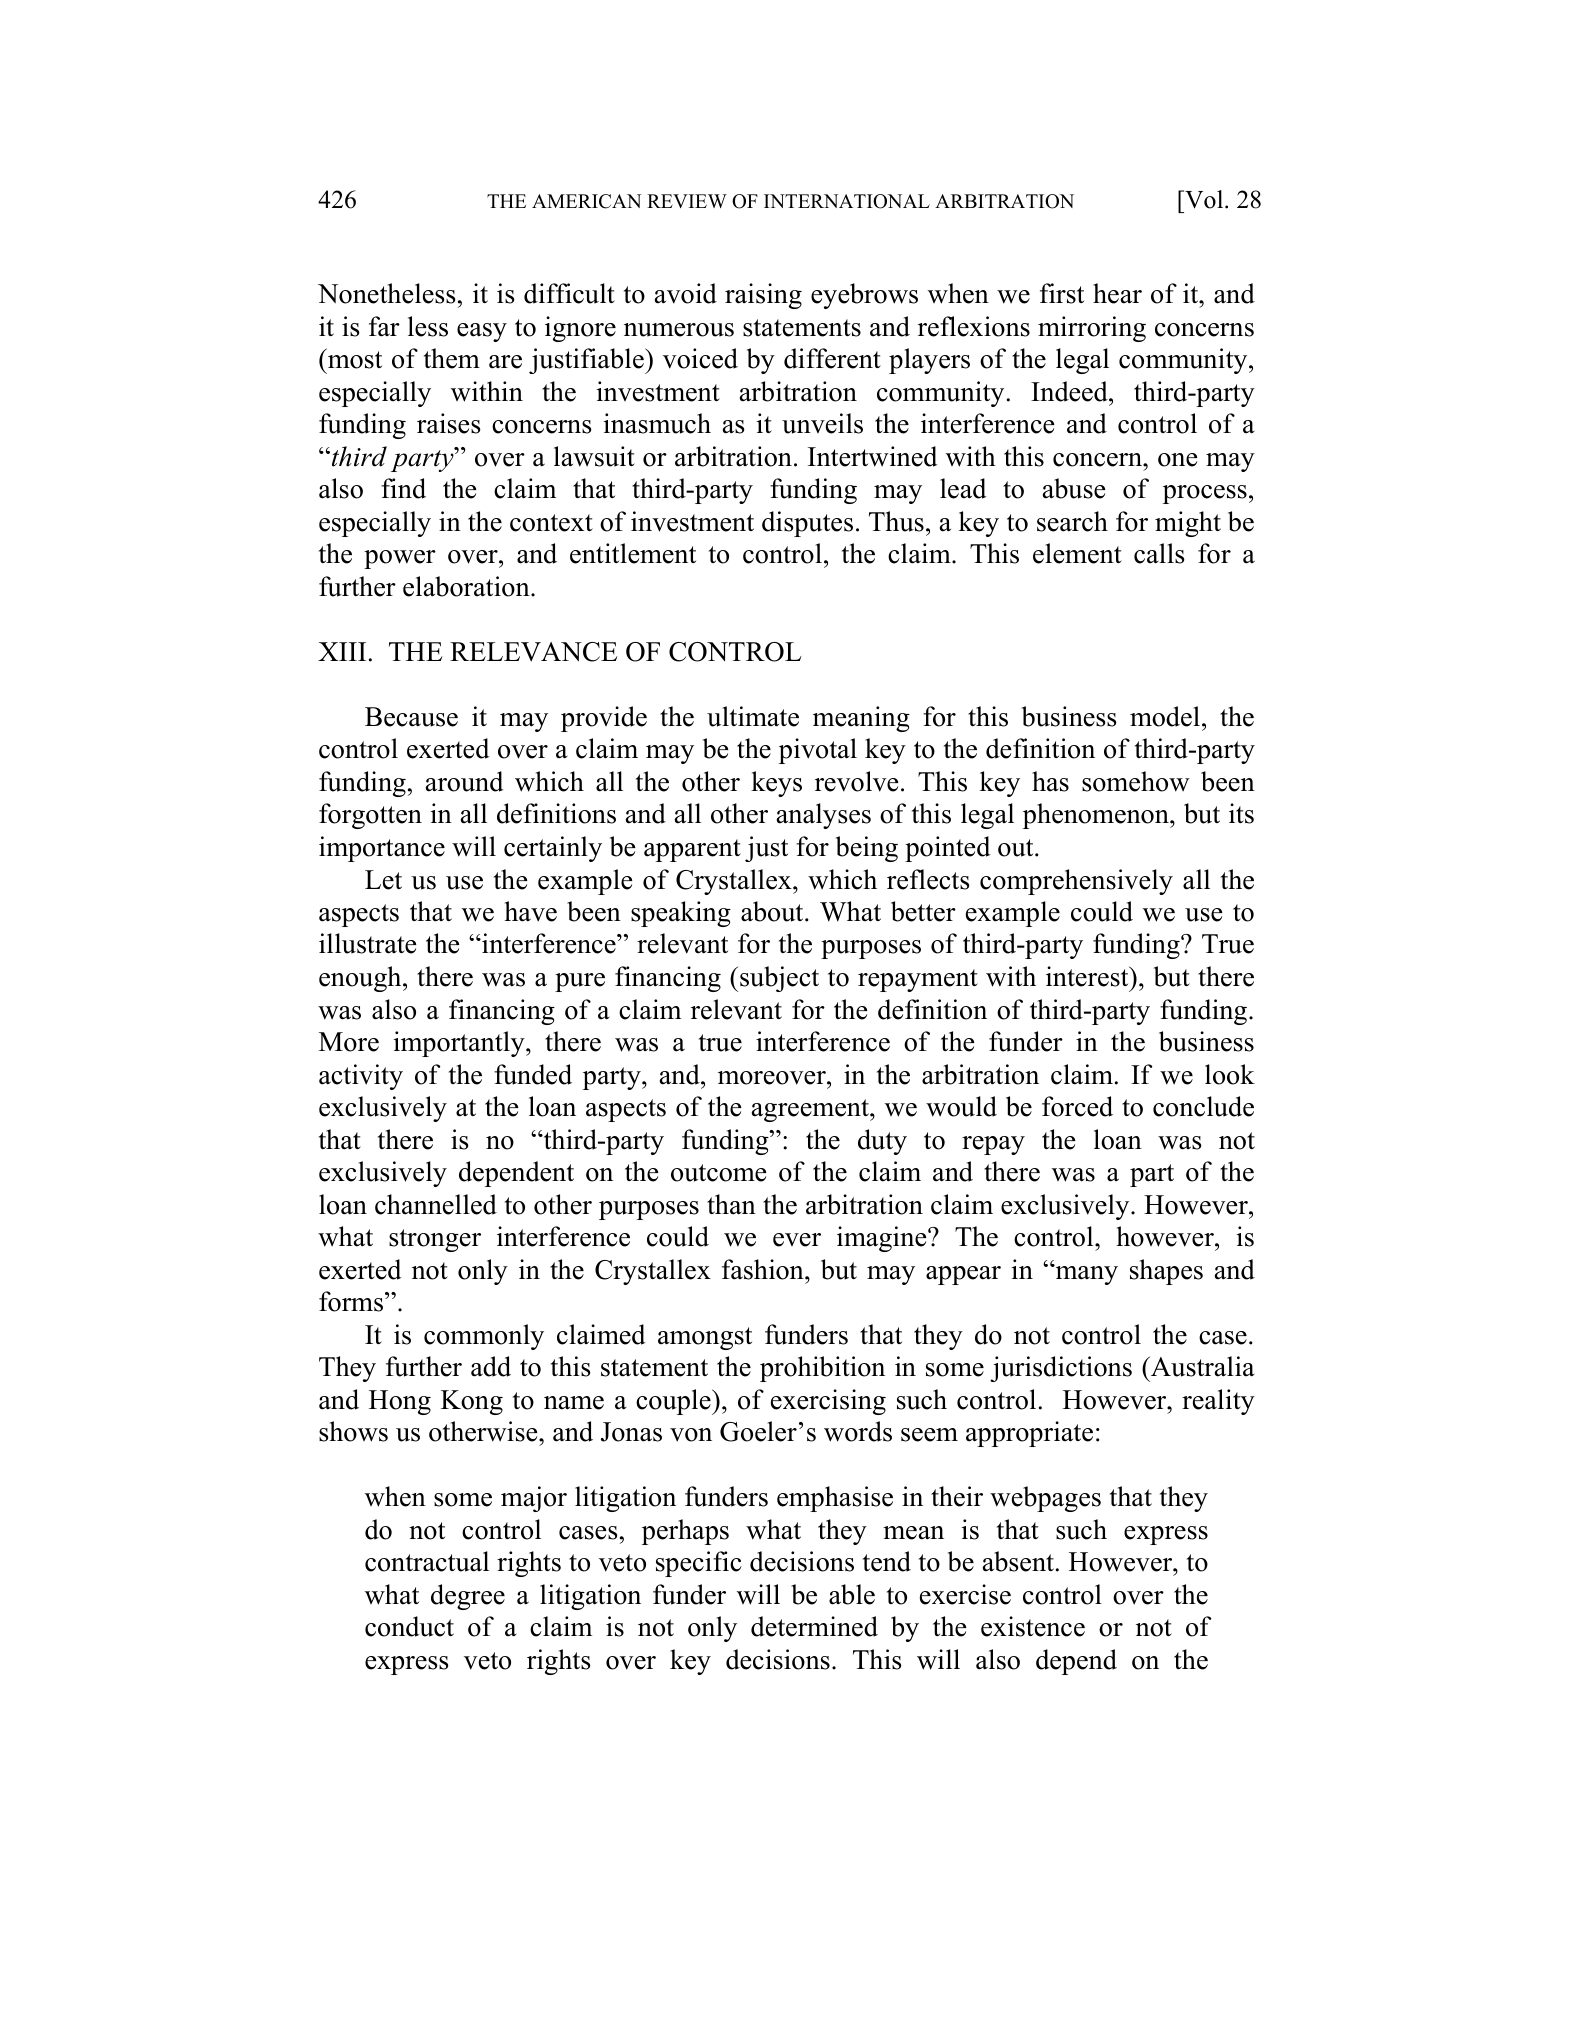 The height and width of the screenshot is (2036, 1573). What do you see at coordinates (773, 911) in the screenshot?
I see `about` at bounding box center [773, 911].
